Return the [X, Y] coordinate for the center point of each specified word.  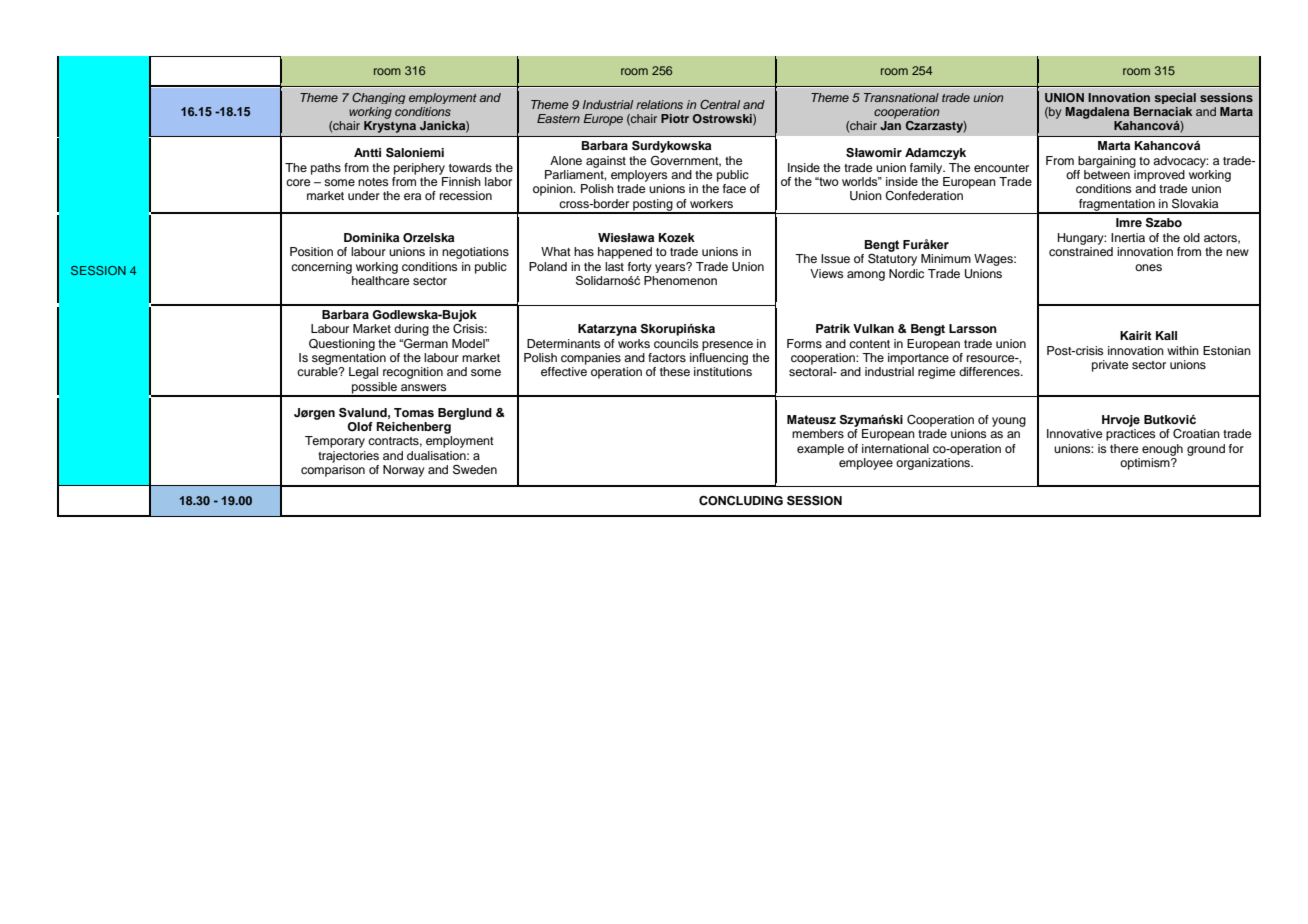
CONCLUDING [741, 501]
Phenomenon [680, 280]
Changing [378, 98]
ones [1148, 267]
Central [720, 104]
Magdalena [1097, 113]
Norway [404, 471]
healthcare [380, 279]
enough [1162, 450]
